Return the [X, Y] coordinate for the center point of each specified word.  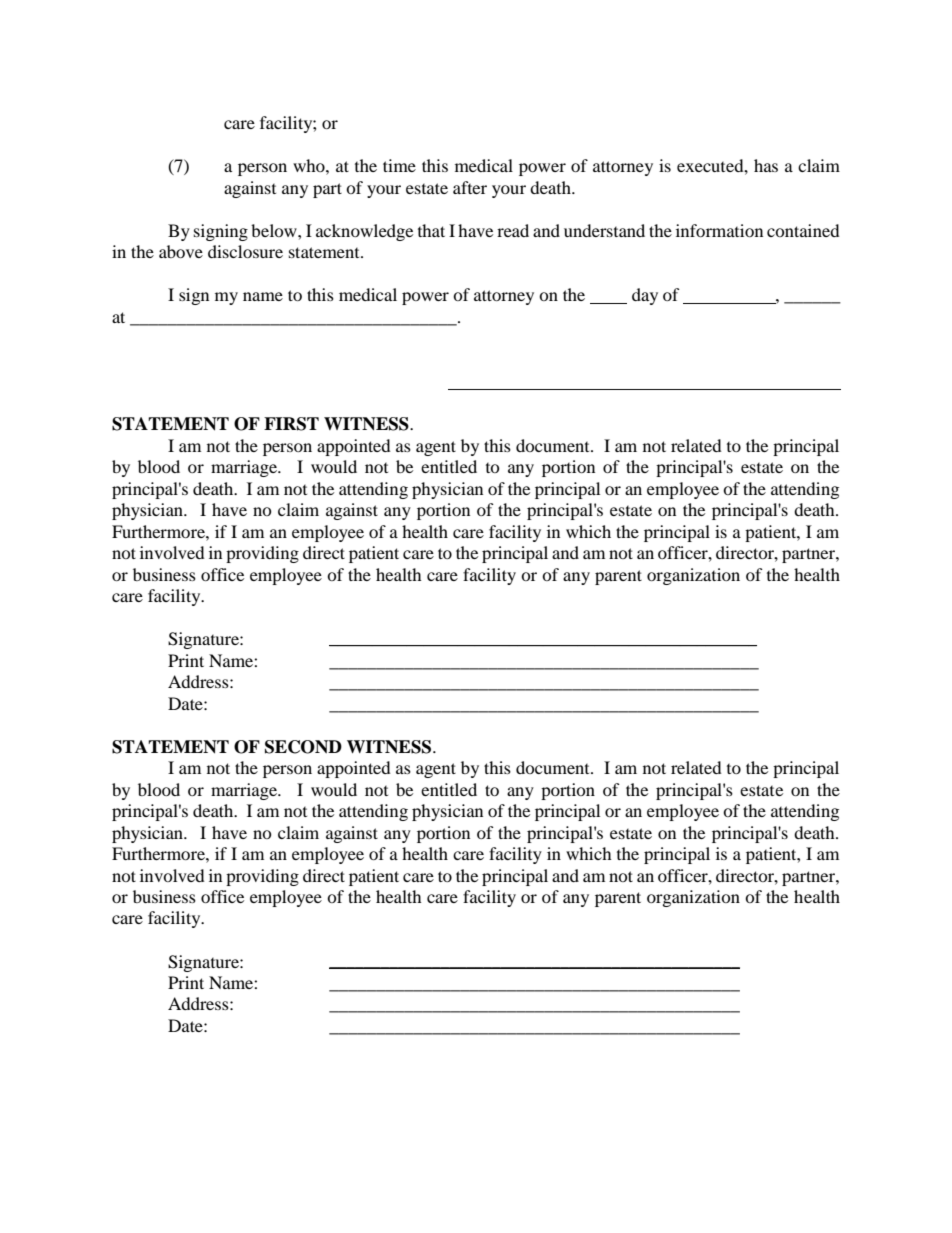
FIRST [291, 424]
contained [803, 230]
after [470, 187]
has [766, 165]
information [719, 230]
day [645, 296]
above [181, 251]
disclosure [245, 251]
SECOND [303, 747]
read [513, 230]
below [275, 230]
